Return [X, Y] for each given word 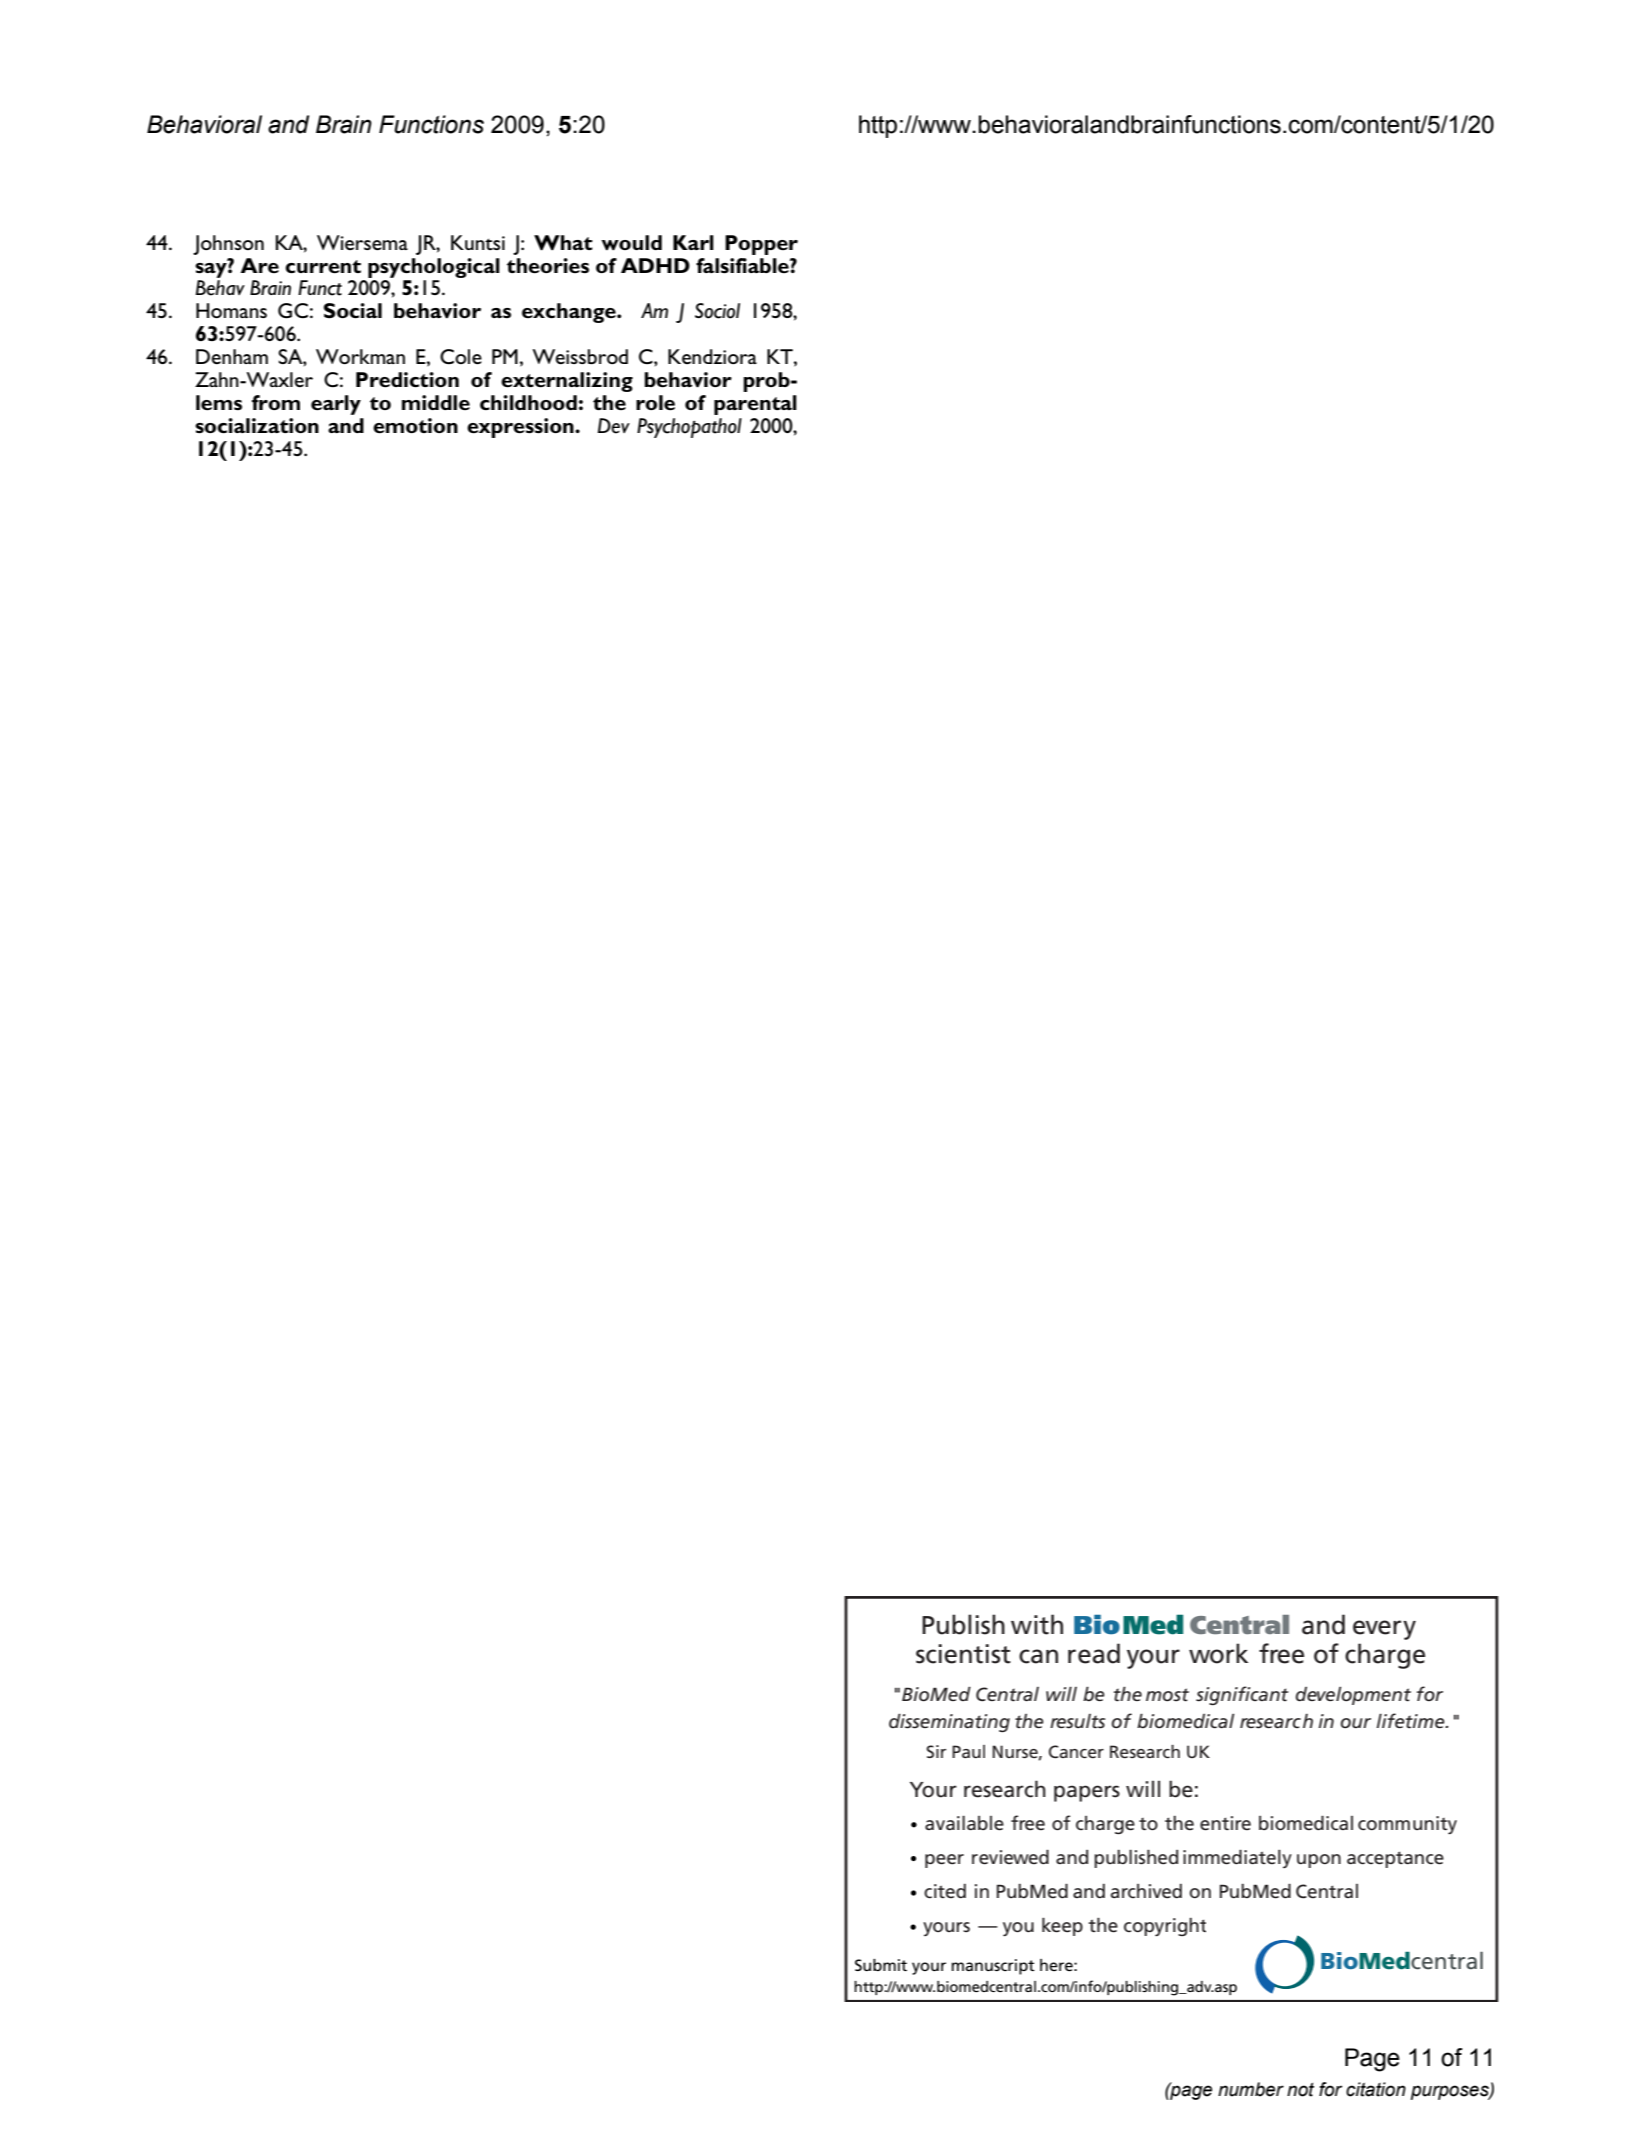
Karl [693, 242]
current [323, 267]
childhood [528, 402]
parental [755, 405]
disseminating [949, 1723]
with [1037, 1624]
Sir [936, 1751]
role [655, 403]
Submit [881, 1965]
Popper [761, 245]
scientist [963, 1654]
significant [1242, 1695]
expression [521, 428]
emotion [415, 426]
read [1094, 1653]
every [1384, 1630]
